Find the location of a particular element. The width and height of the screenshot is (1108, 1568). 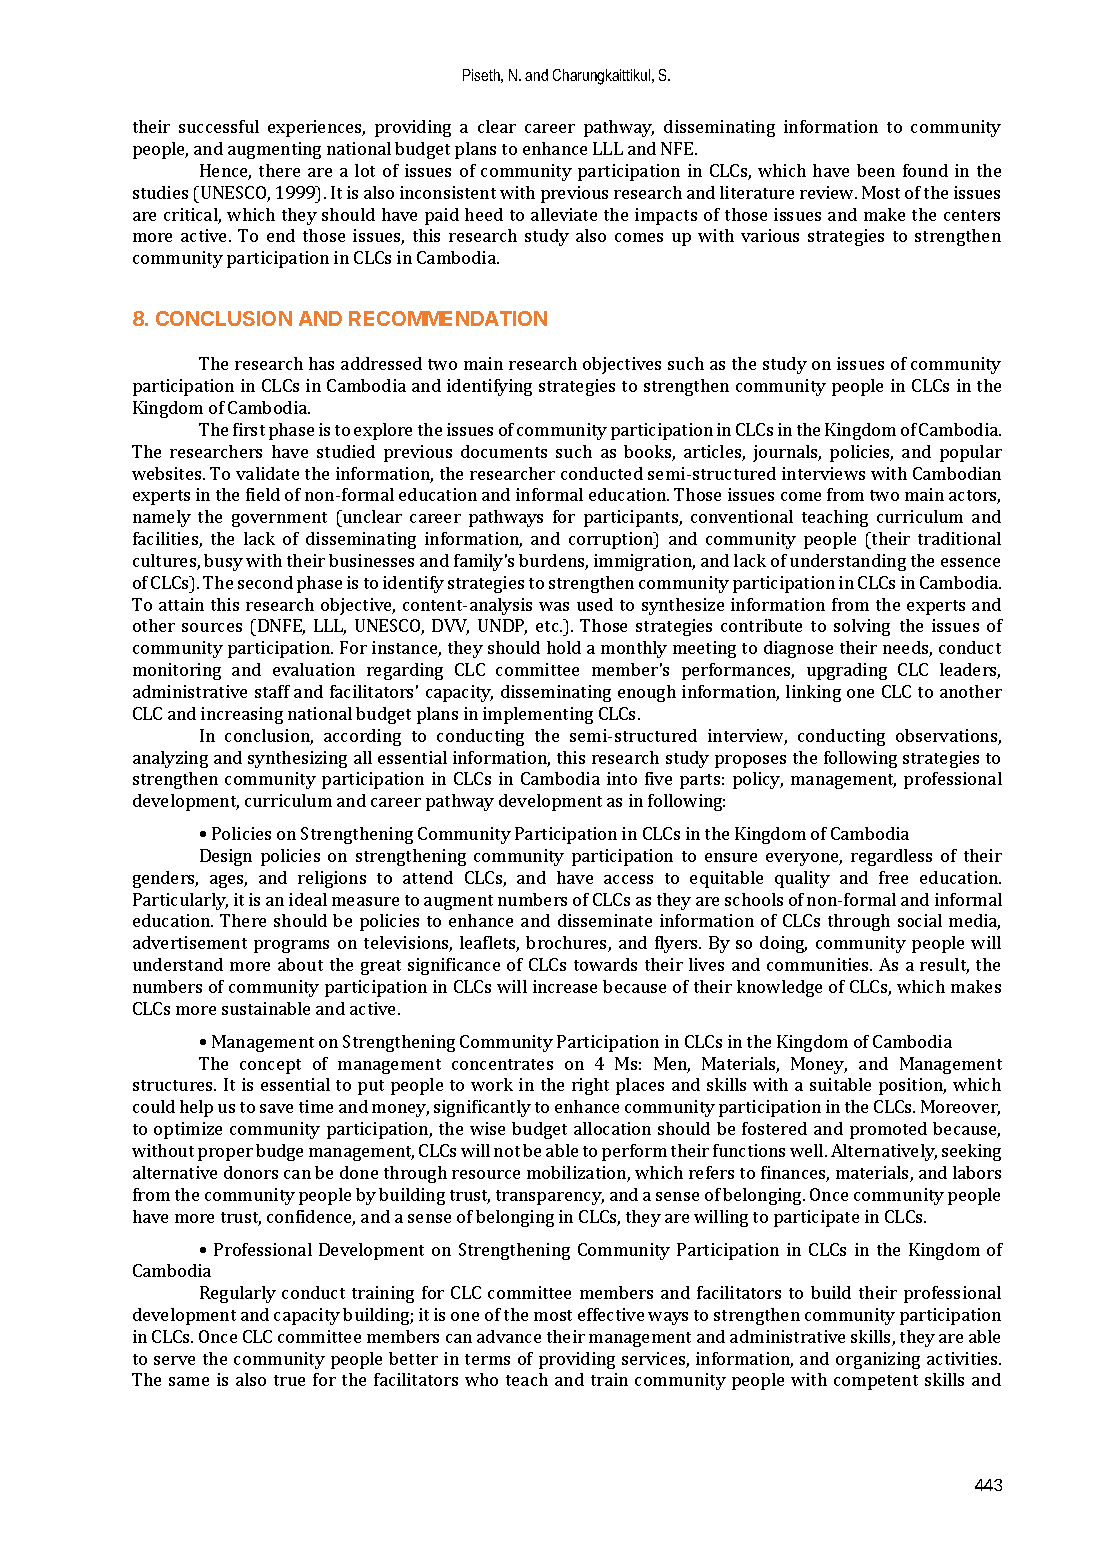

busy is located at coordinates (223, 562).
